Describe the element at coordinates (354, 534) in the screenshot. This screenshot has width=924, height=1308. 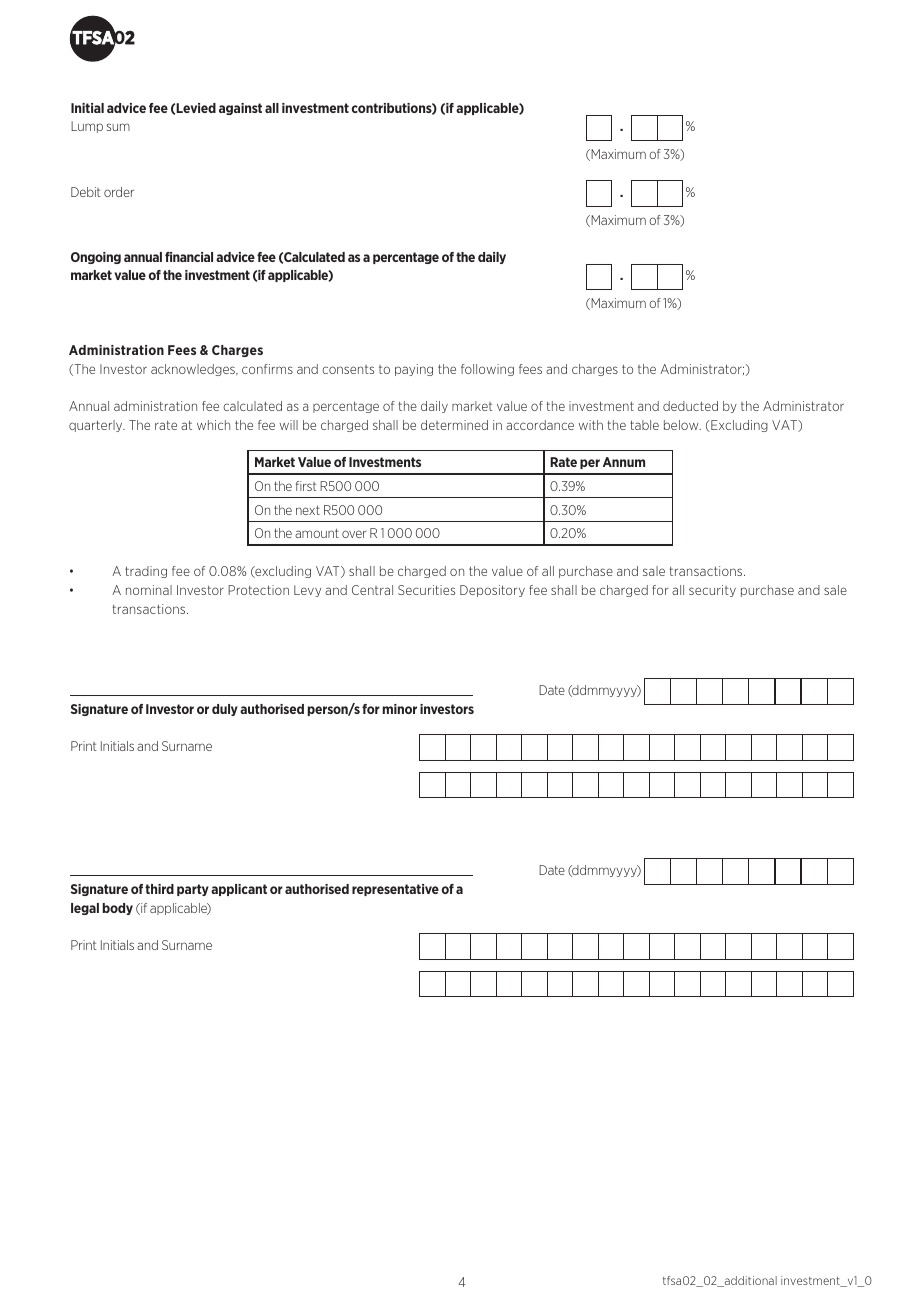
I see `over` at that location.
